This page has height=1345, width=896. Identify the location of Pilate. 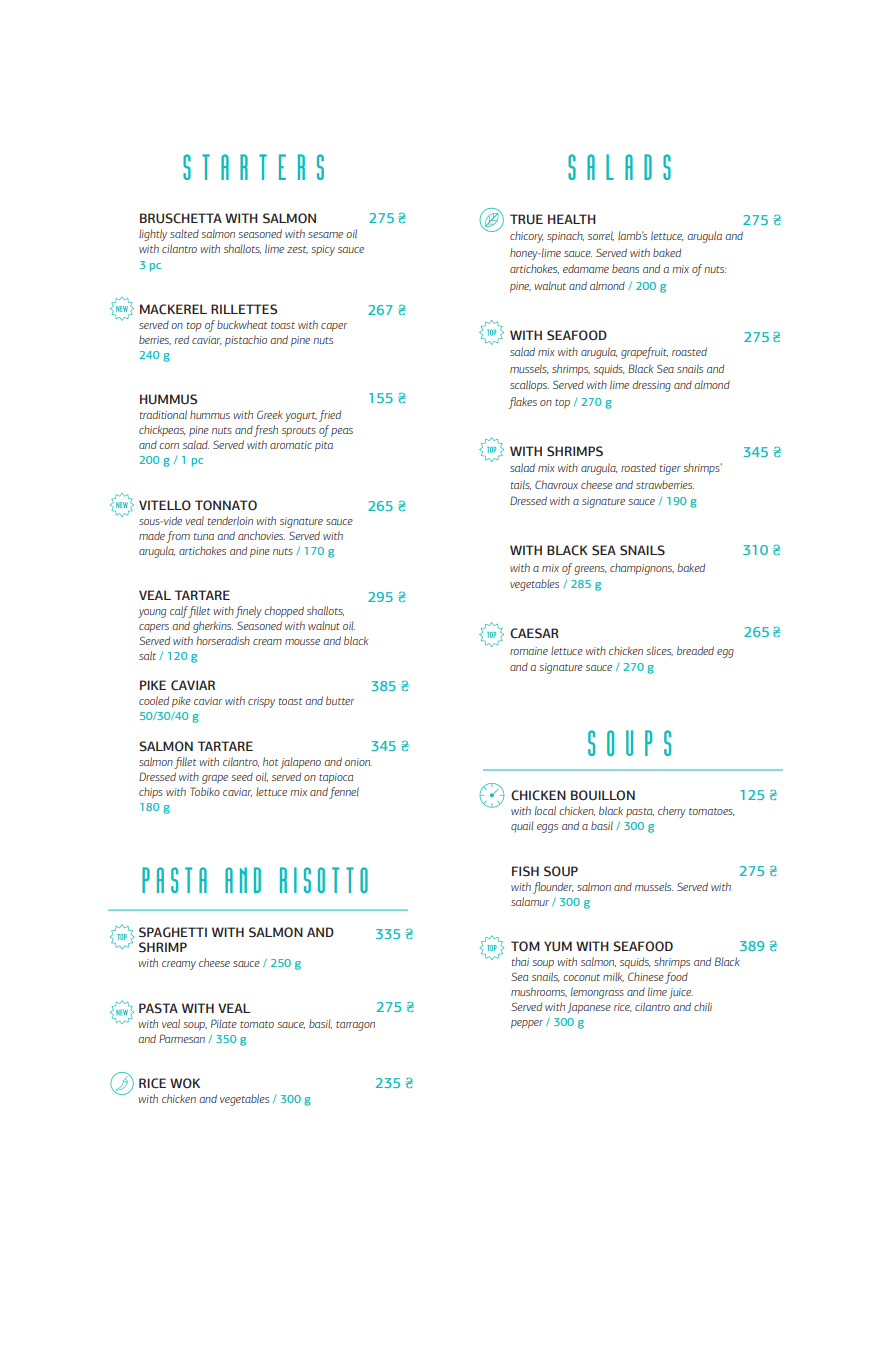
(224, 1023).
